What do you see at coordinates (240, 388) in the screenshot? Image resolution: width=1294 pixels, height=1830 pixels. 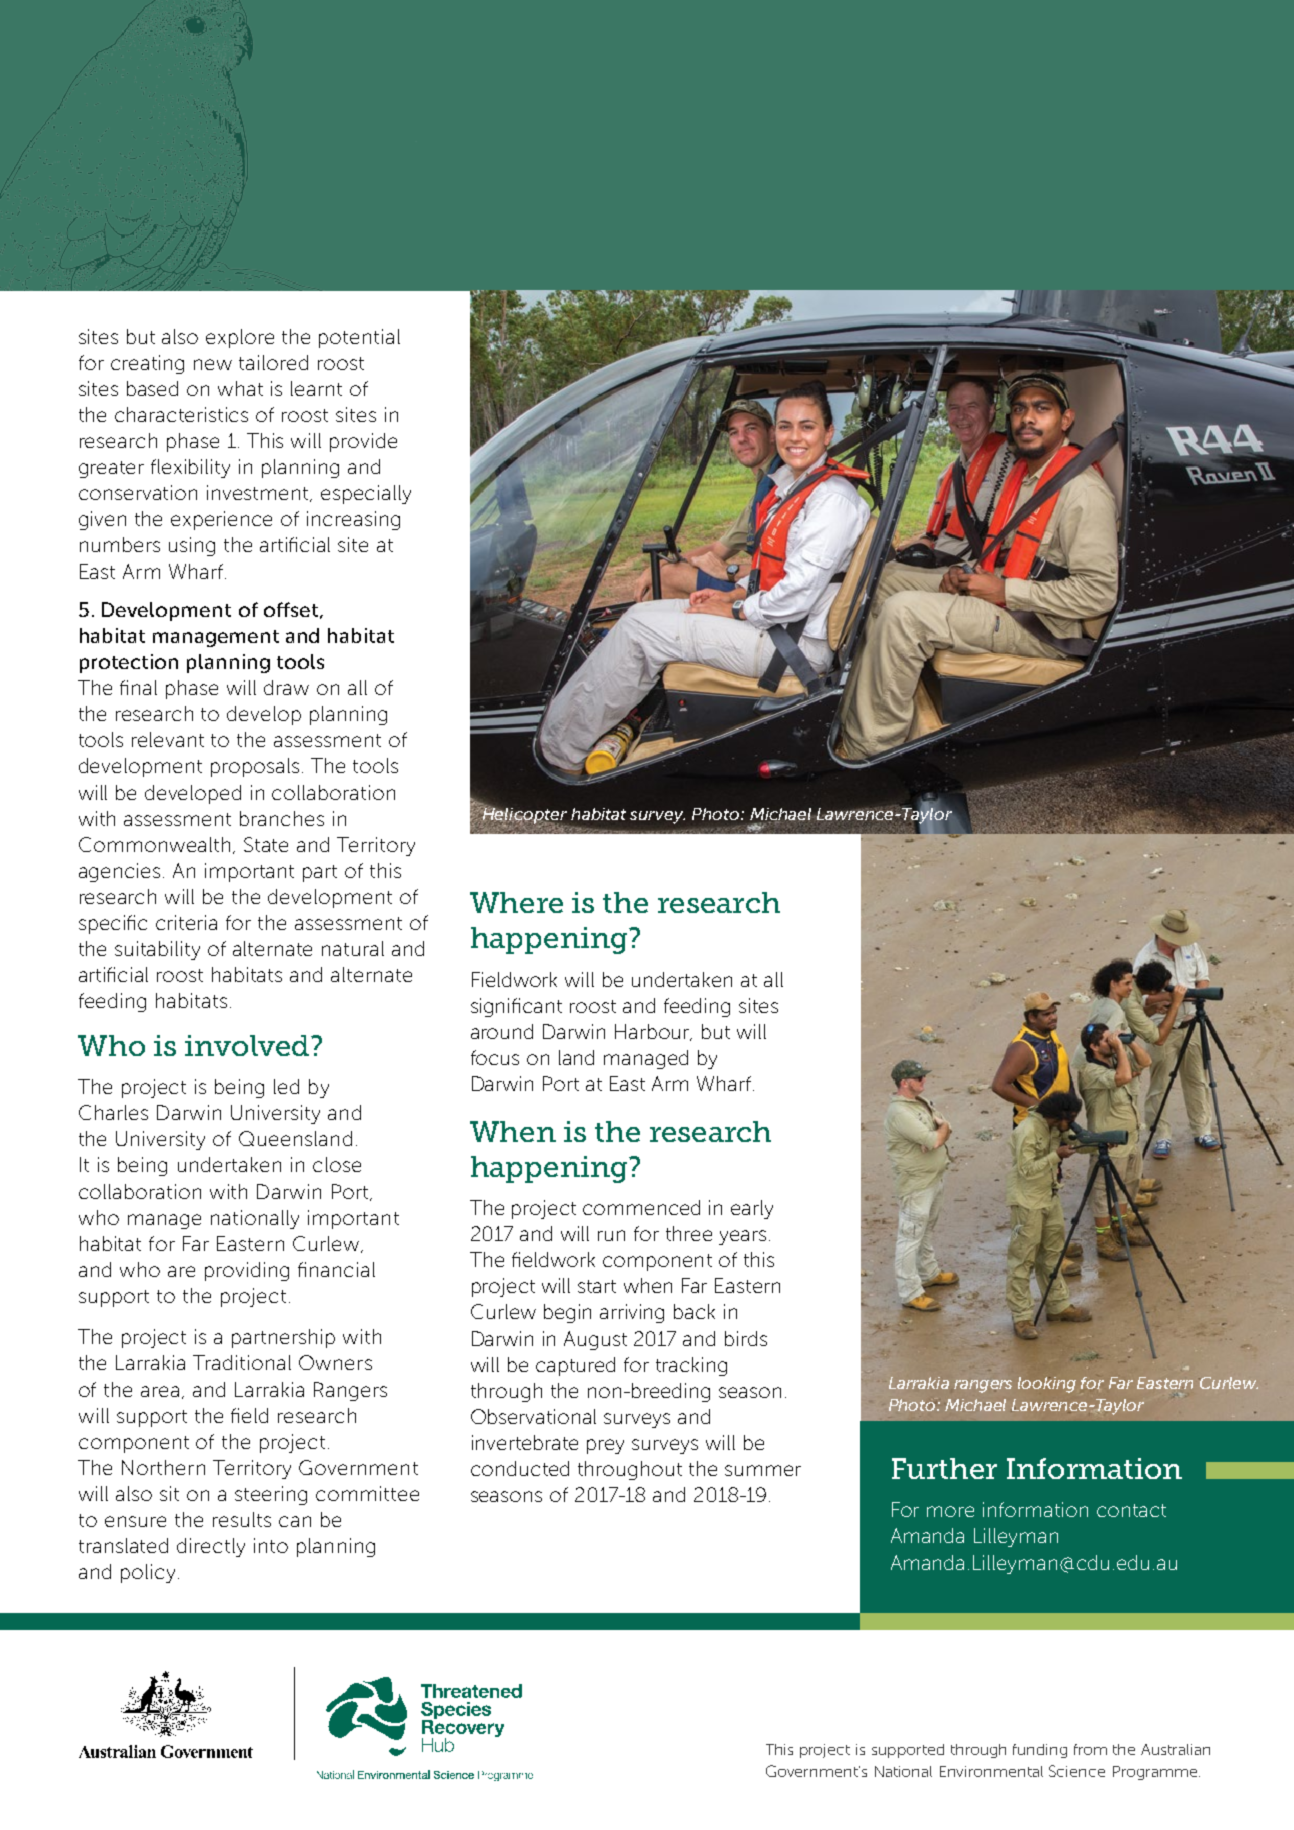 I see `what` at bounding box center [240, 388].
